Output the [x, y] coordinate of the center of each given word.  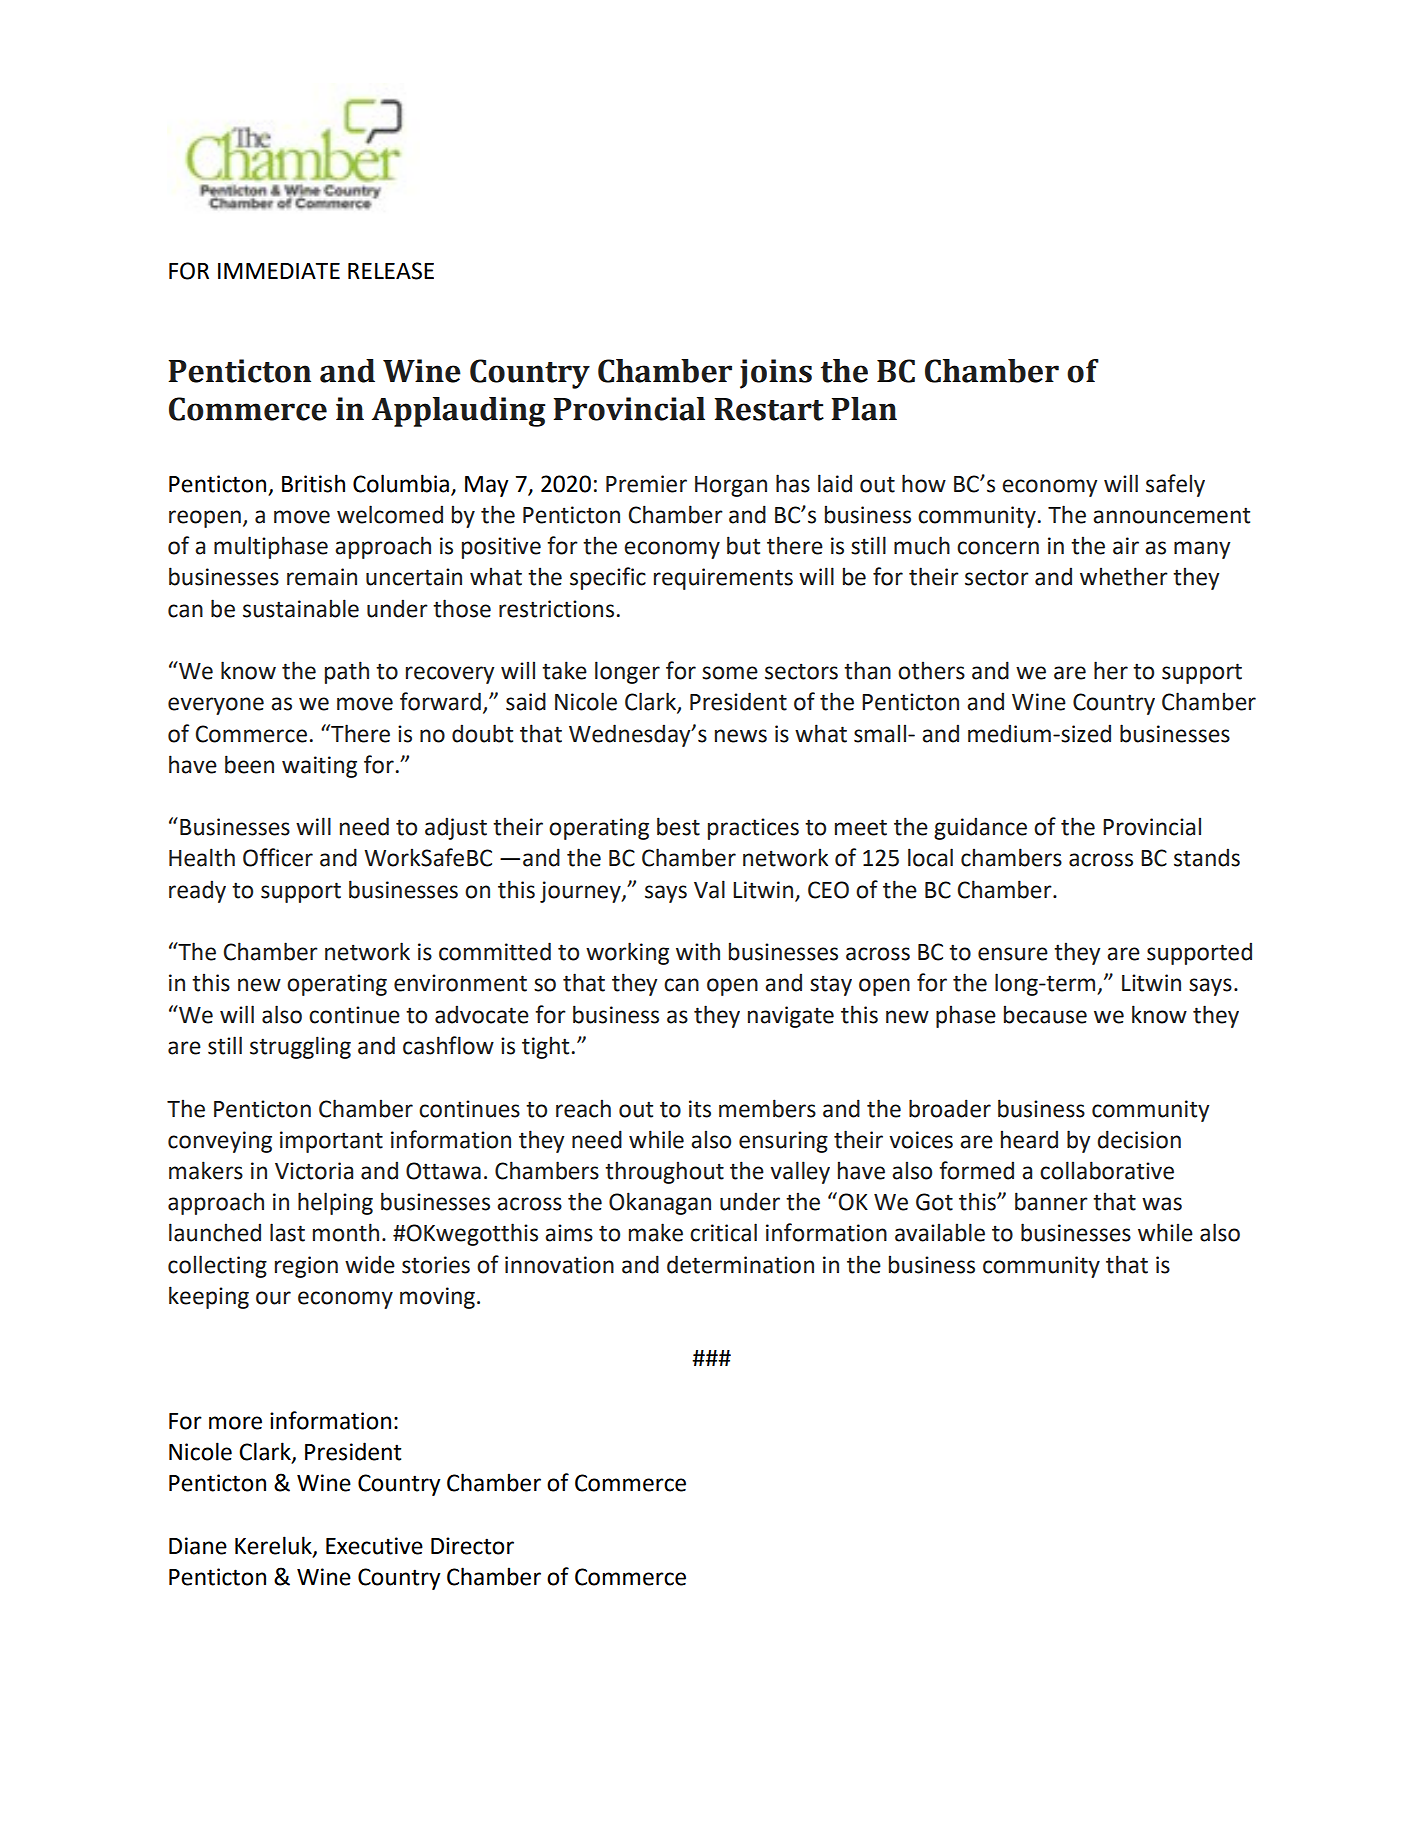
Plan [864, 409]
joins [776, 374]
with [698, 951]
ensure [1013, 954]
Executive [374, 1546]
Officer [278, 857]
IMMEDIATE [279, 271]
